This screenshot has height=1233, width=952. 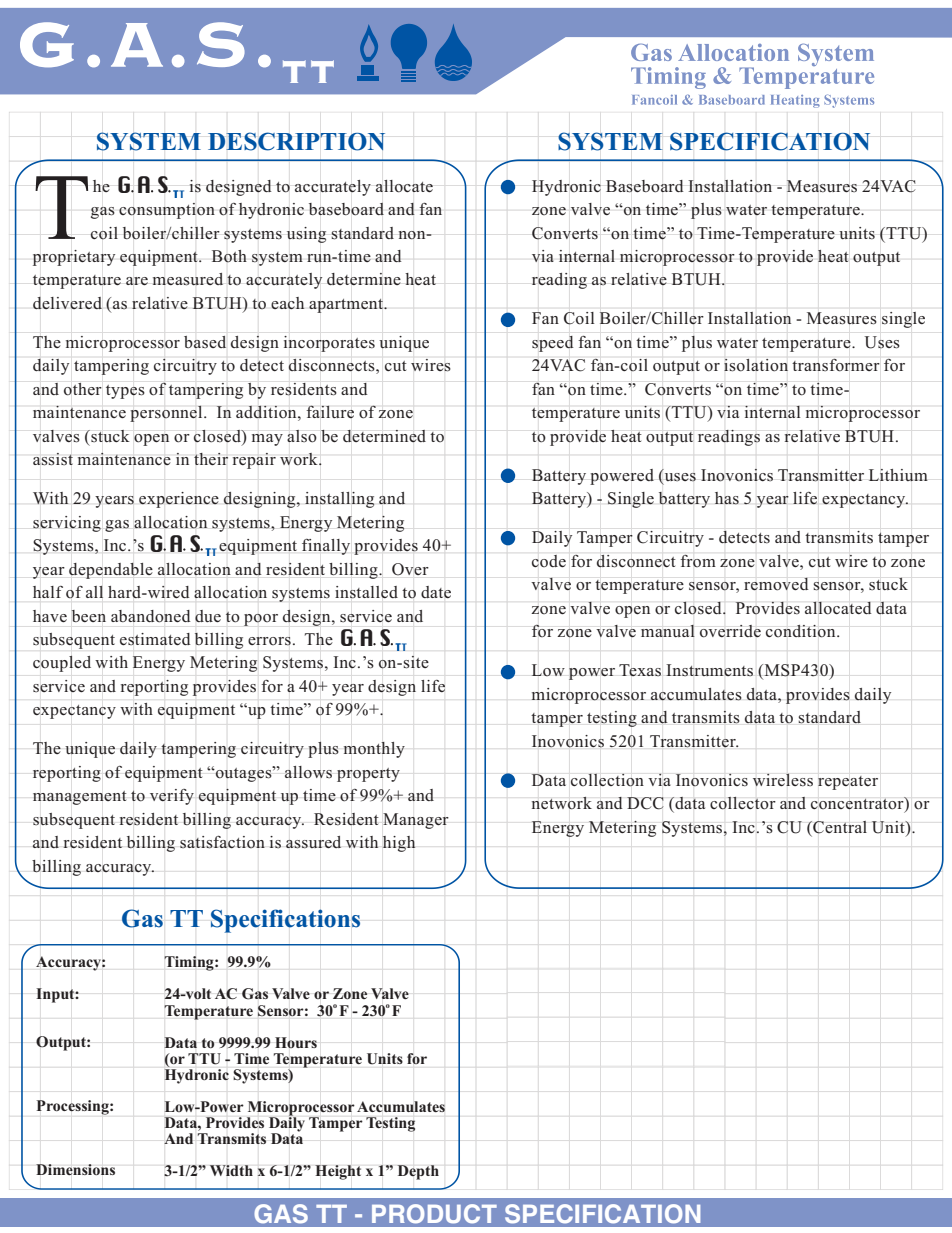 What do you see at coordinates (756, 365) in the screenshot?
I see `isolation` at bounding box center [756, 365].
